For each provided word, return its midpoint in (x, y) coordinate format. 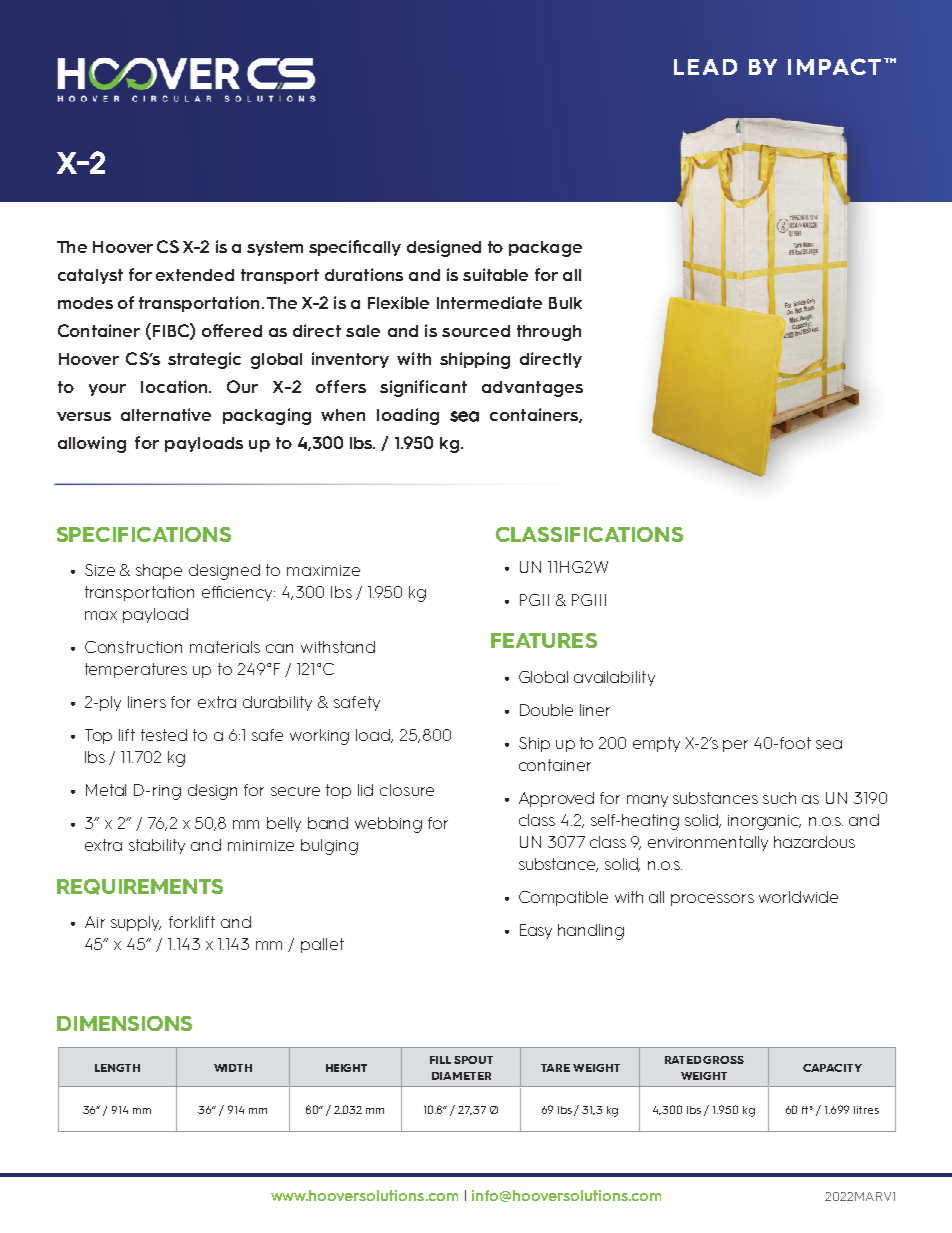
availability (614, 678)
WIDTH (233, 1068)
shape (159, 571)
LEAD (705, 67)
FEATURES (544, 640)
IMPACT (834, 66)
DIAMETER (461, 1076)
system (275, 248)
